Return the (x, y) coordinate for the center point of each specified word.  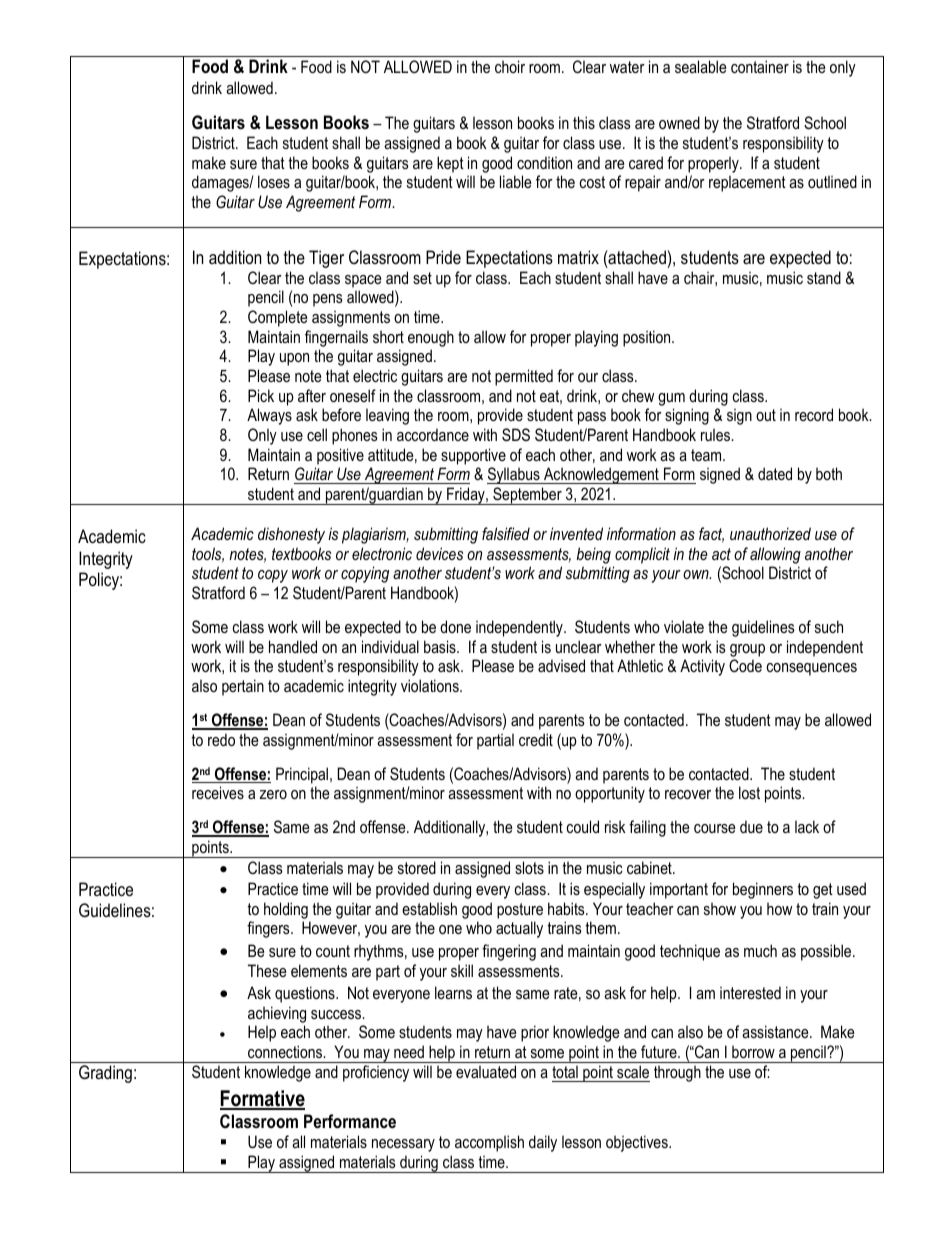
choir (510, 66)
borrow (753, 1051)
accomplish (489, 1143)
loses (274, 181)
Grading (105, 1074)
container (760, 66)
